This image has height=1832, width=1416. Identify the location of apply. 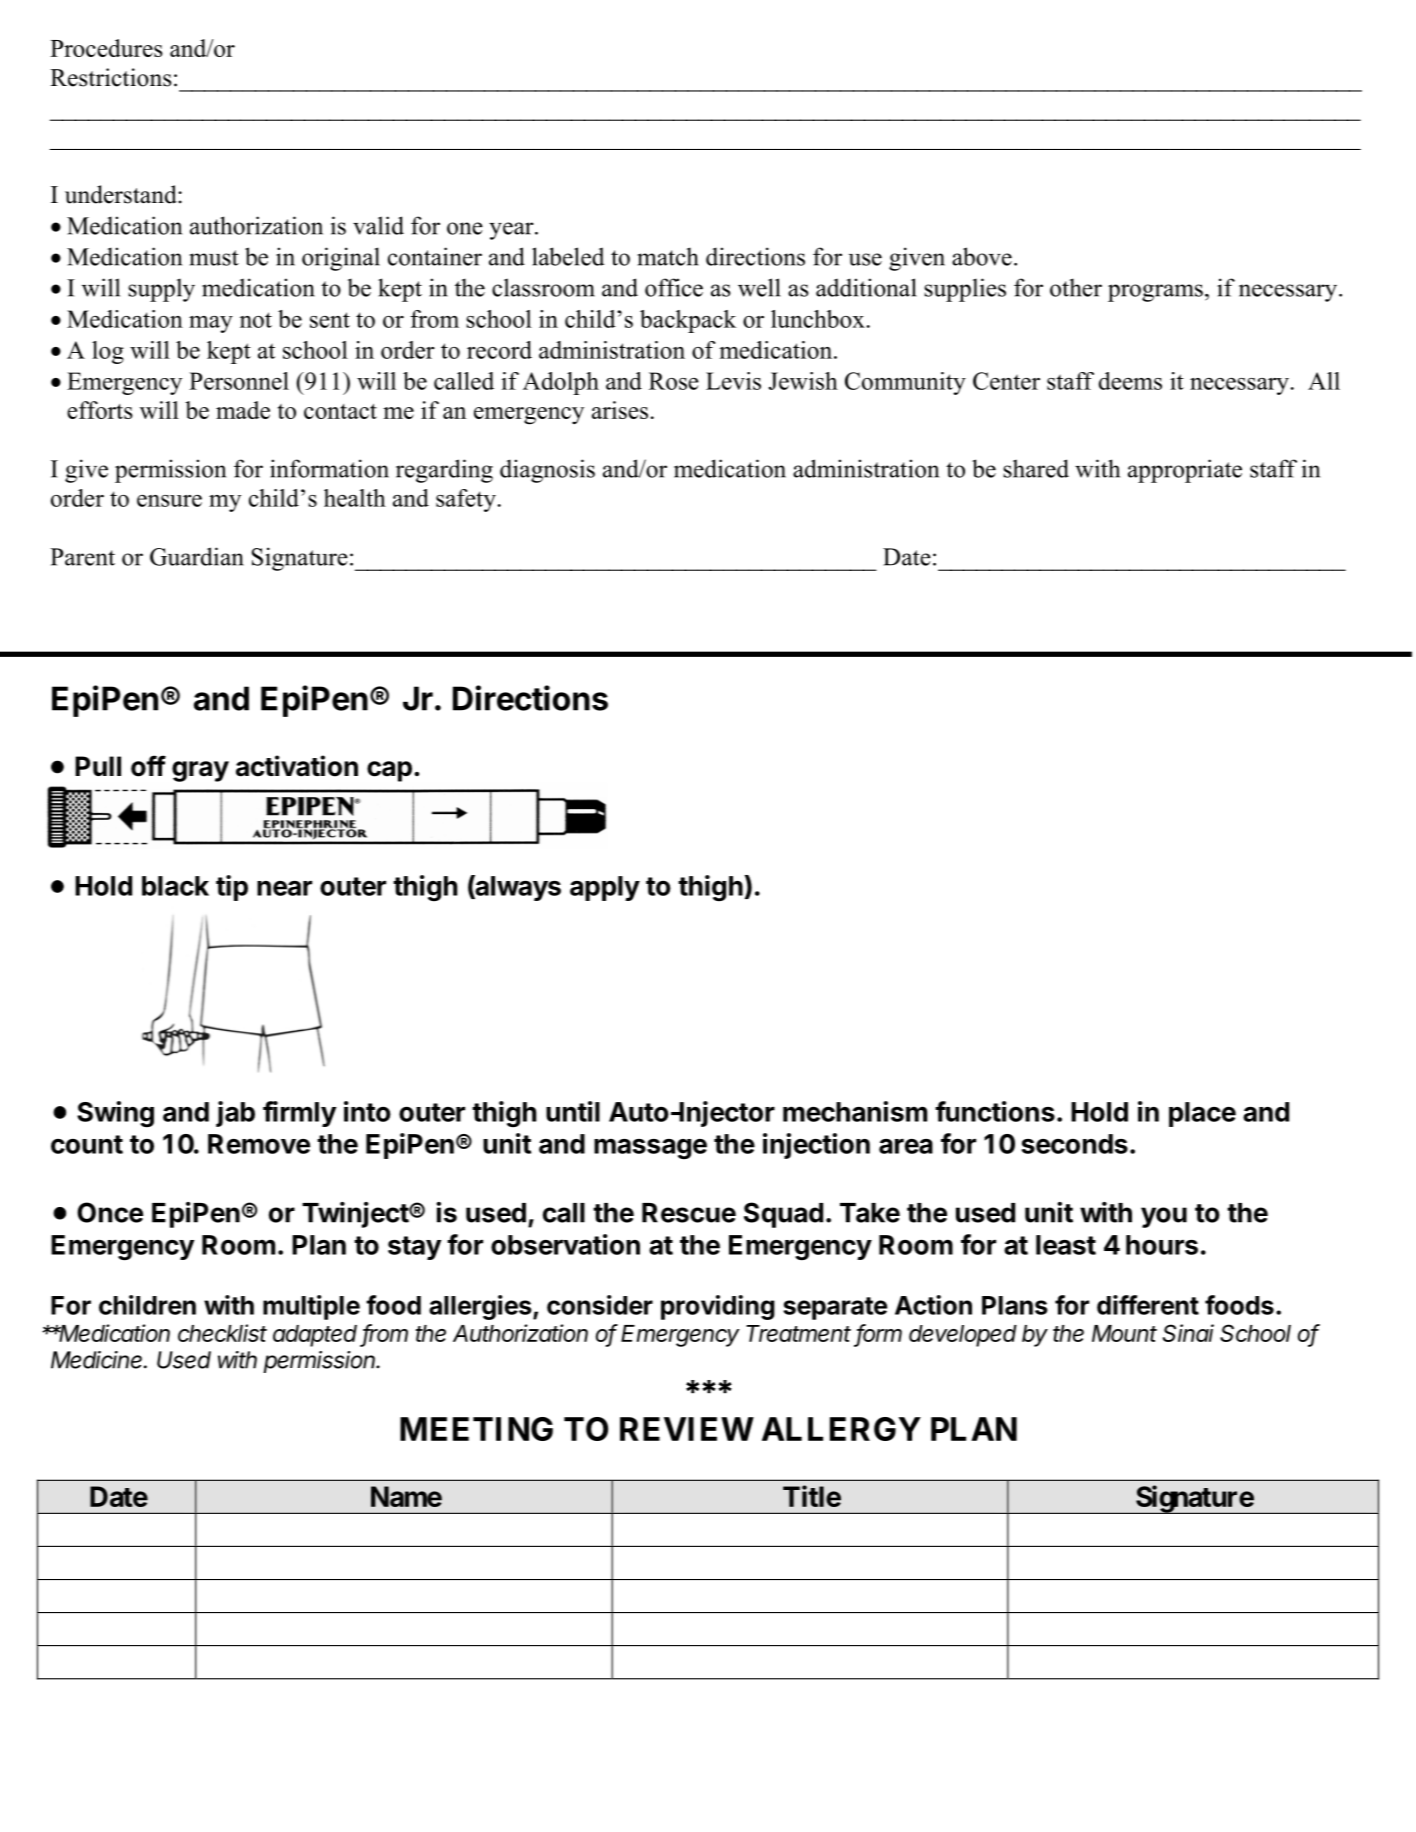
(605, 888).
